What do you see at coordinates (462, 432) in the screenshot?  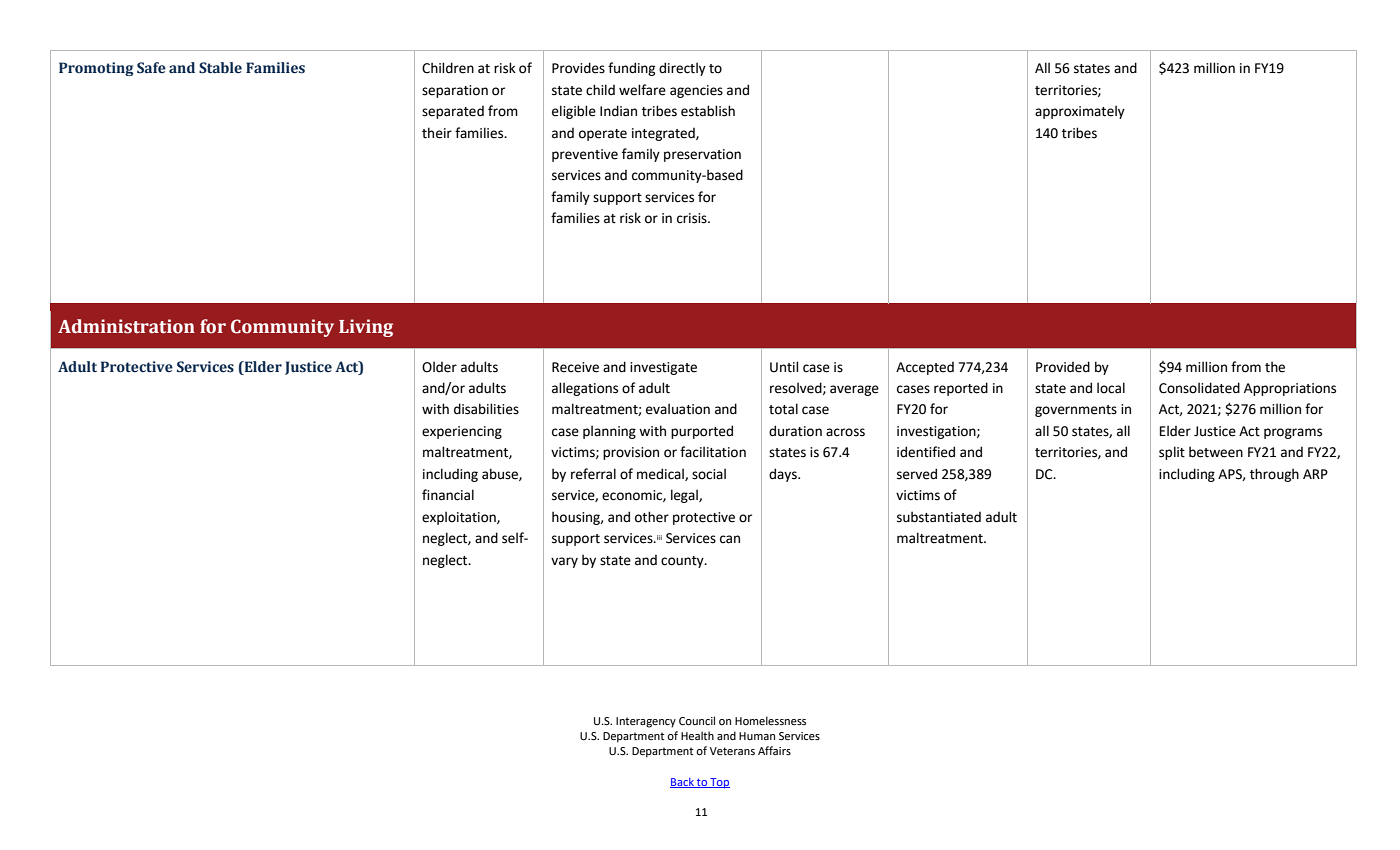 I see `experiencing` at bounding box center [462, 432].
